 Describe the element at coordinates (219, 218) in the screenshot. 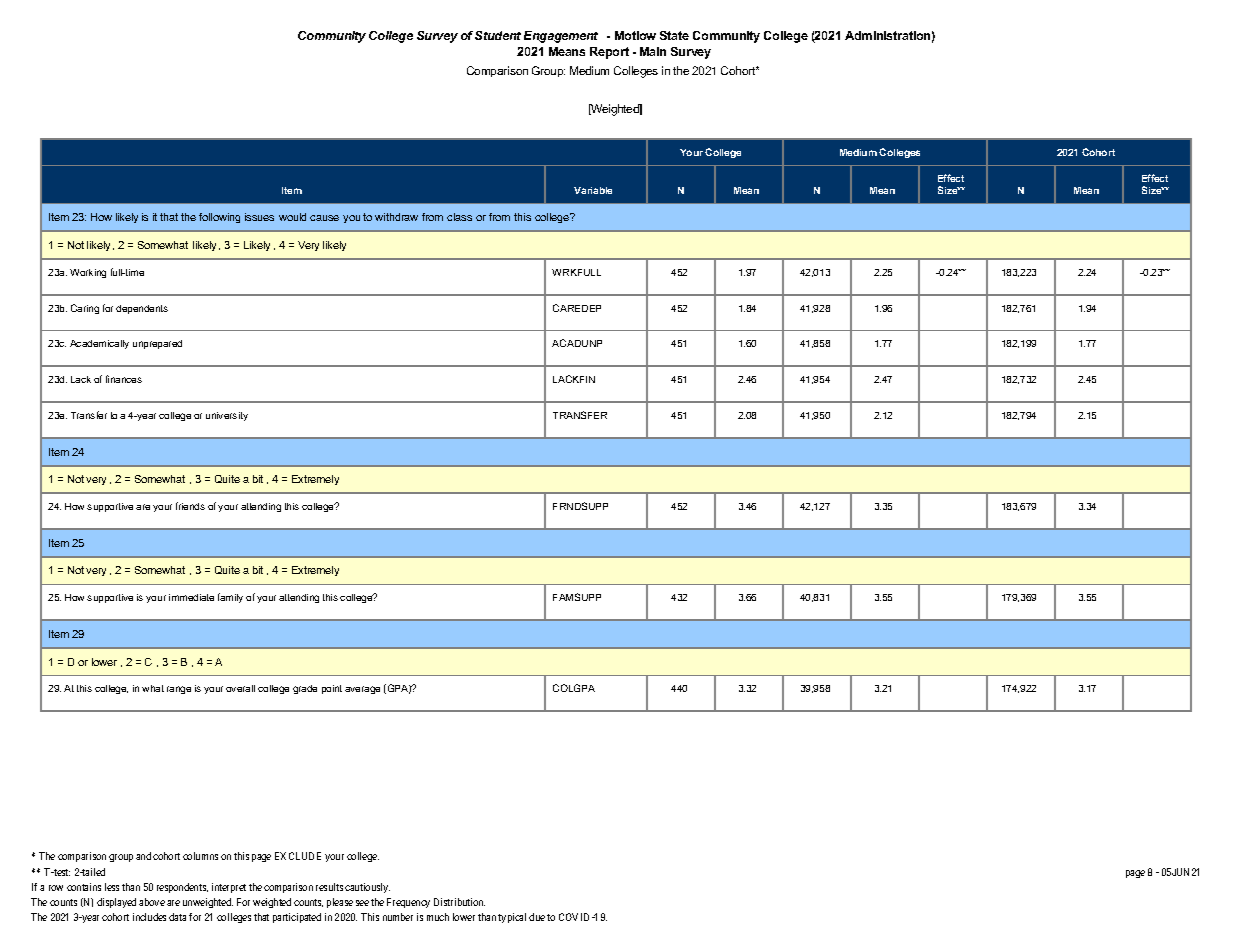

I see `following` at that location.
